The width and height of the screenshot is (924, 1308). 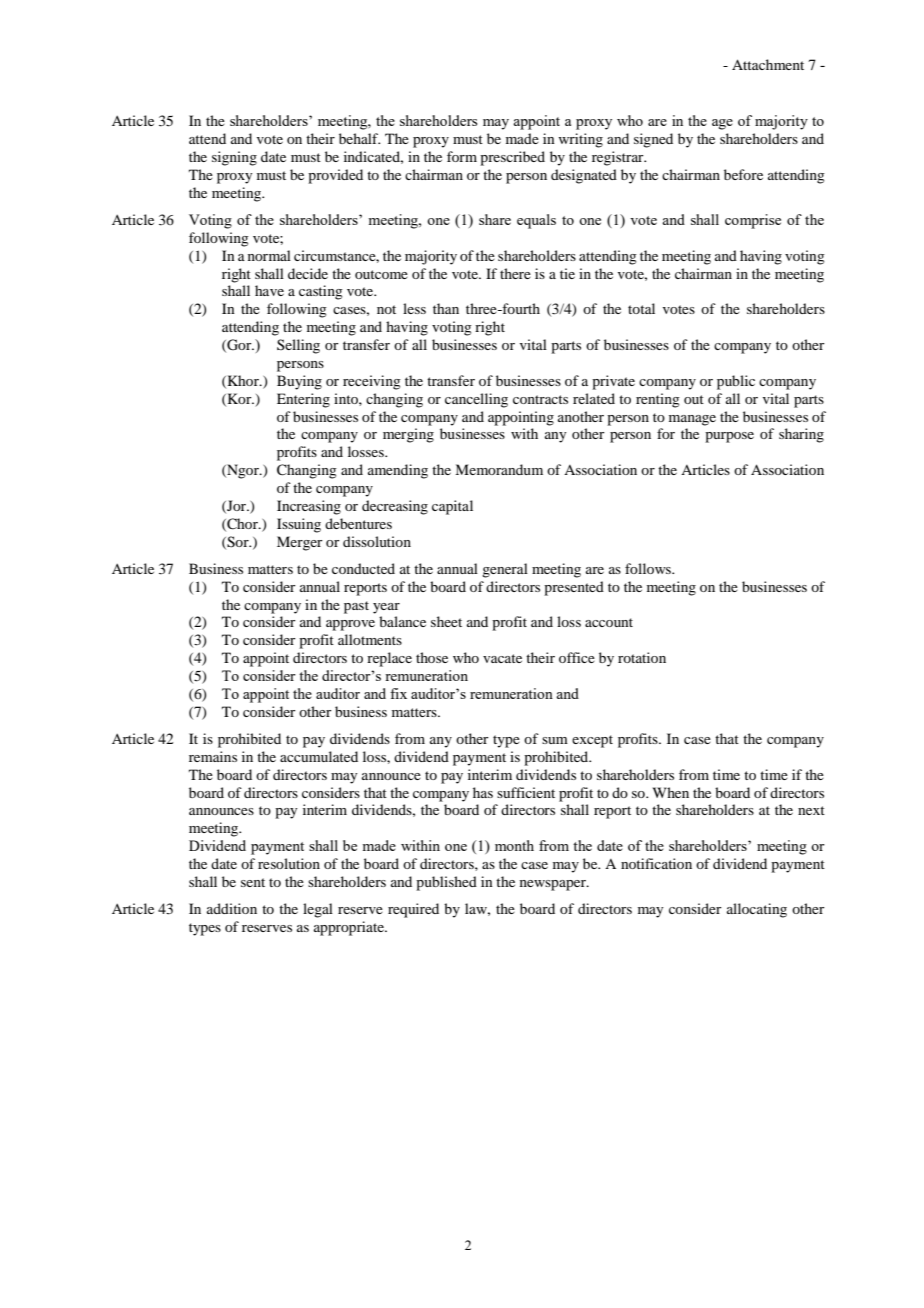 What do you see at coordinates (502, 658) in the screenshot?
I see `vacate` at bounding box center [502, 658].
